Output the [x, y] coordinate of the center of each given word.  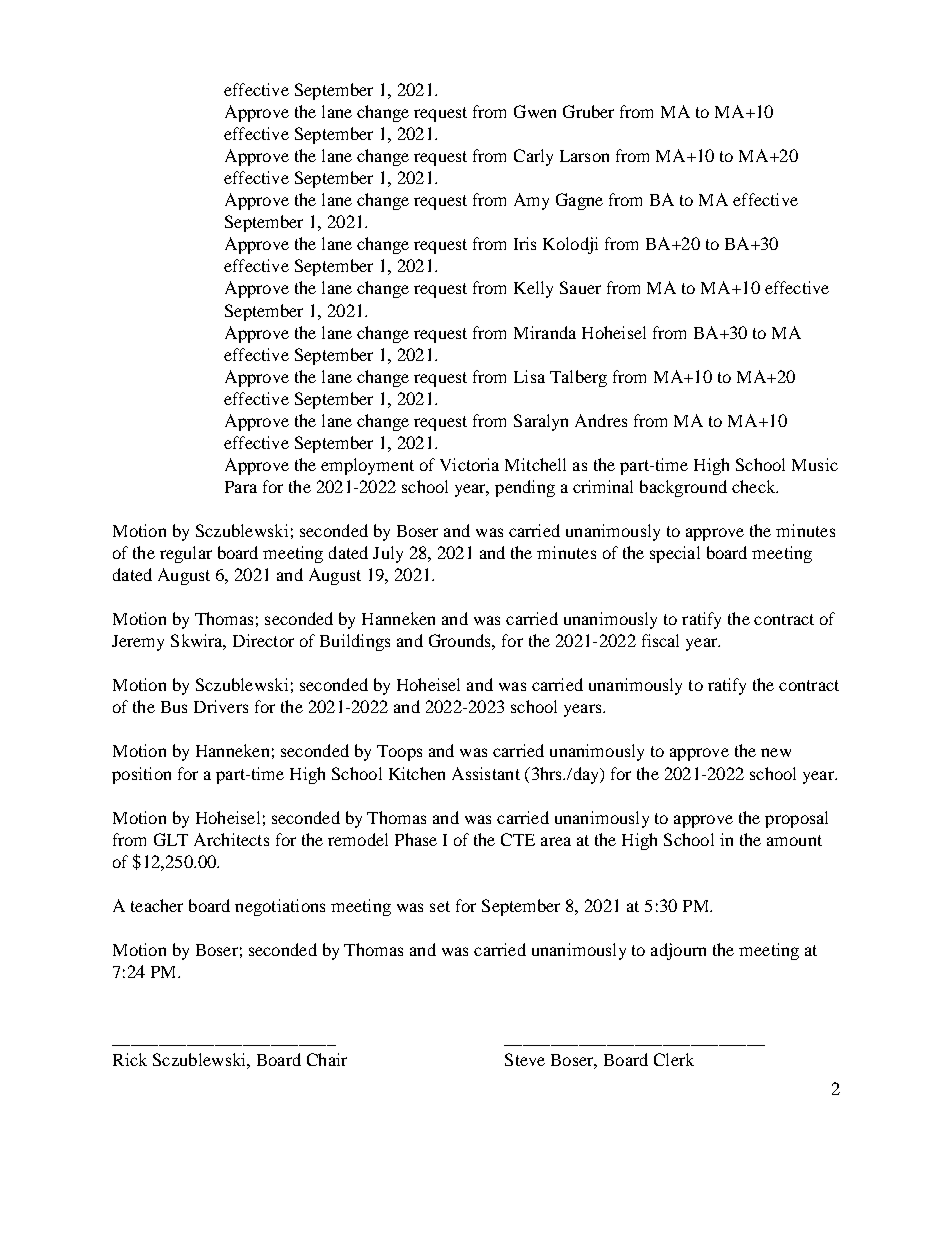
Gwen [535, 111]
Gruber [588, 111]
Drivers [221, 706]
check [755, 486]
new [776, 752]
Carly [533, 157]
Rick [130, 1059]
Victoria [469, 464]
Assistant [486, 773]
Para [241, 487]
